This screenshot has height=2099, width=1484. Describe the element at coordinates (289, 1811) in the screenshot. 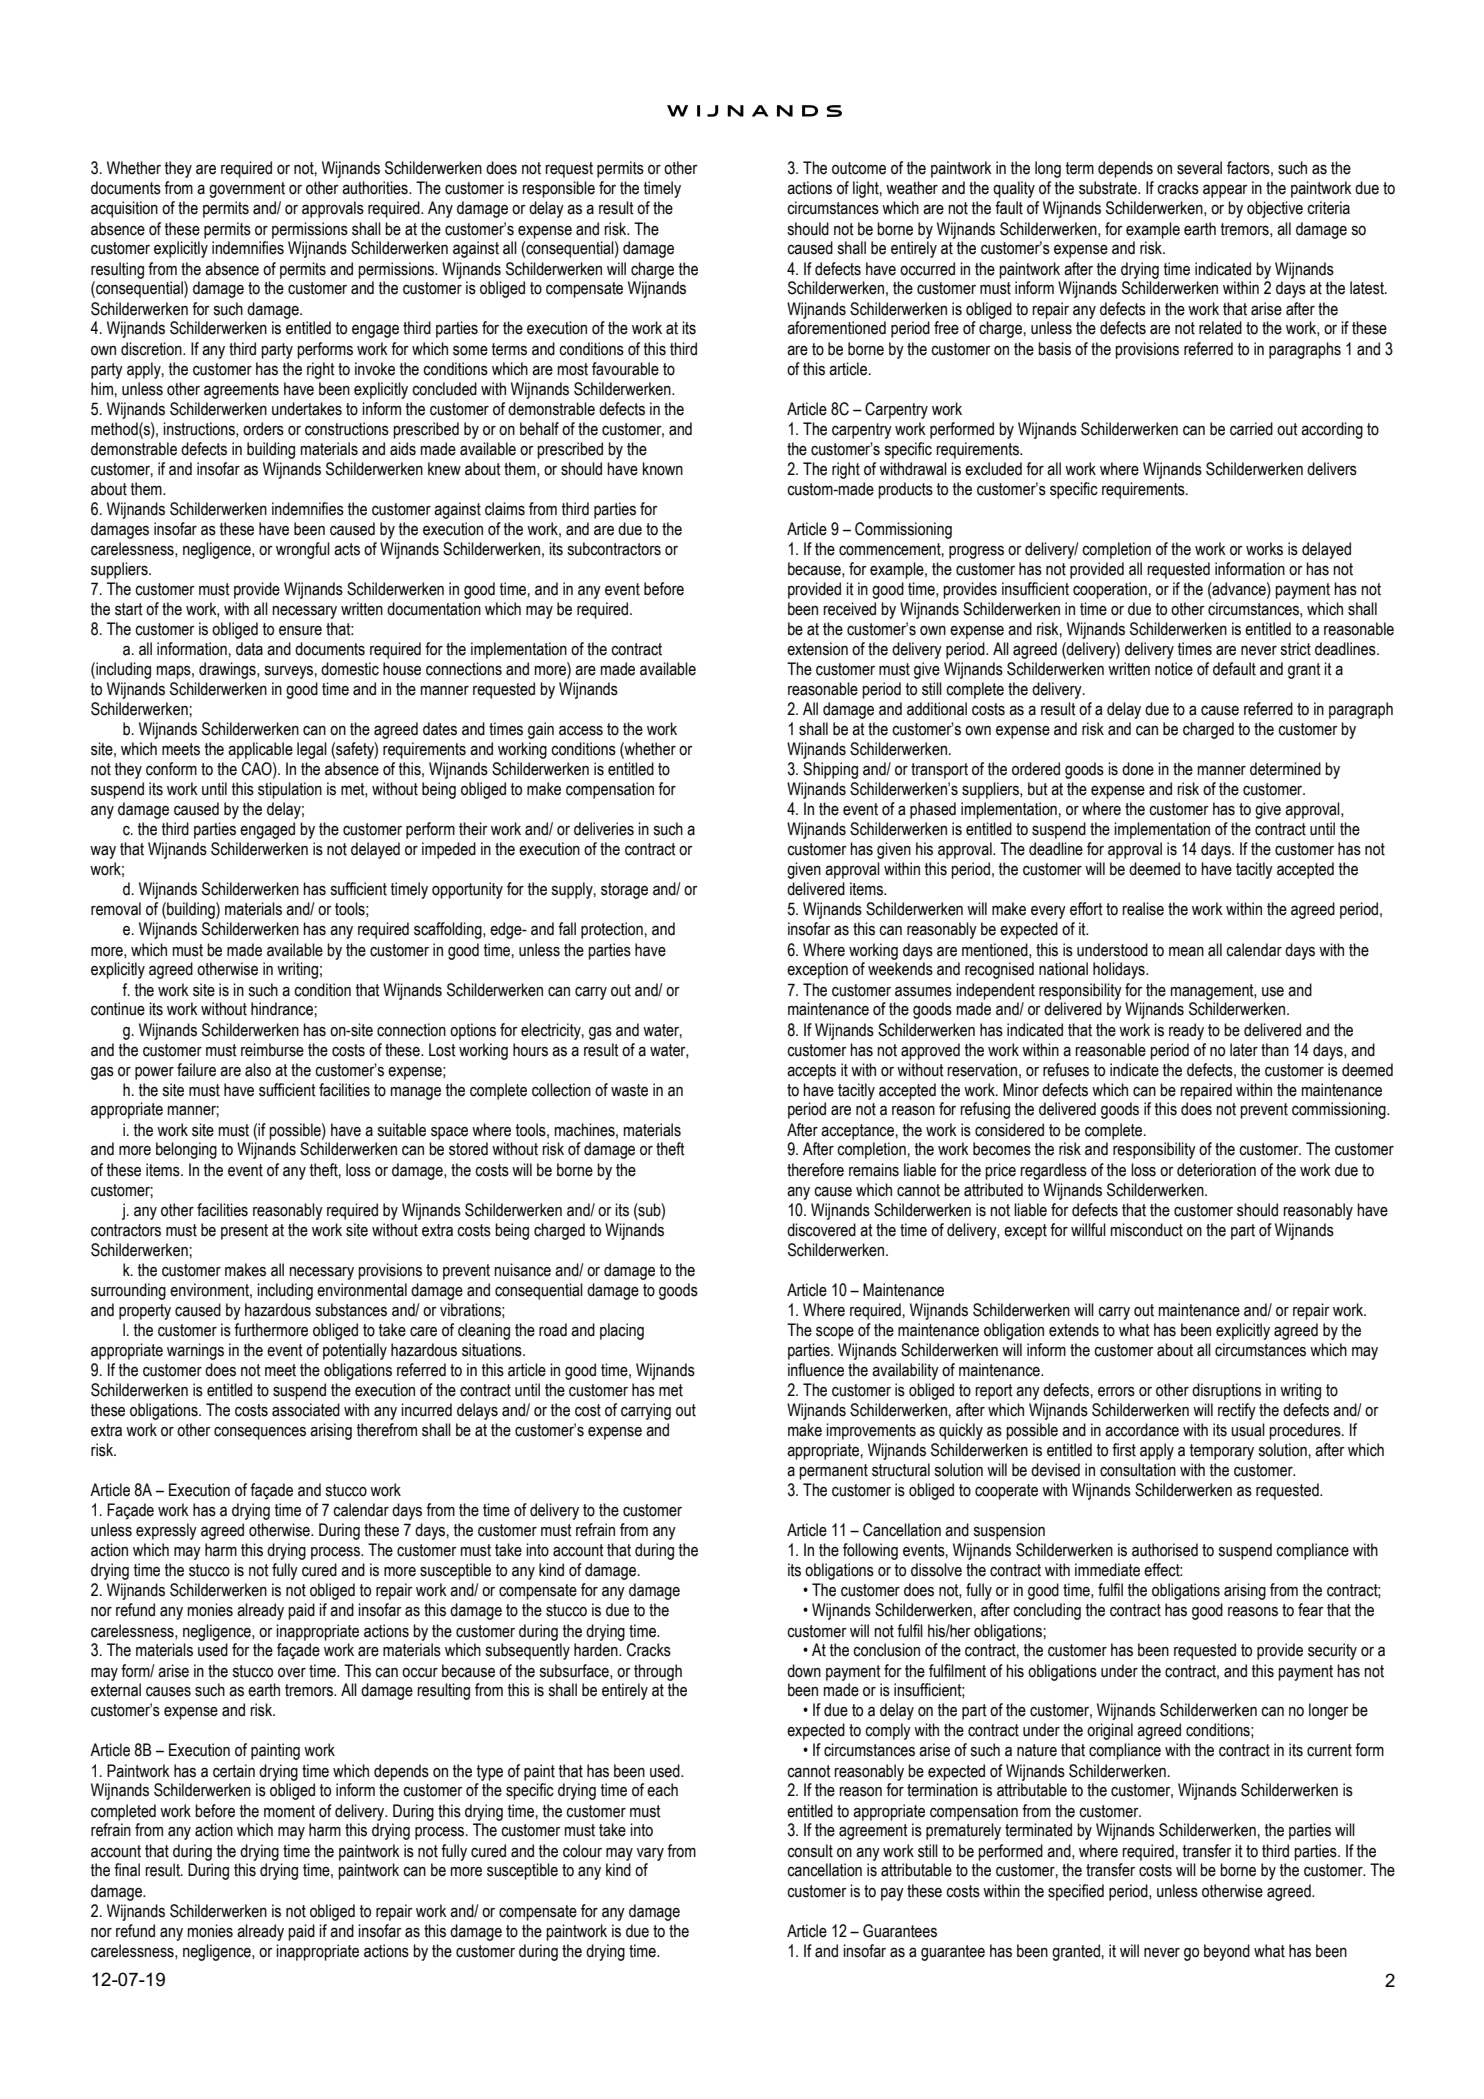

I see `moment` at that location.
